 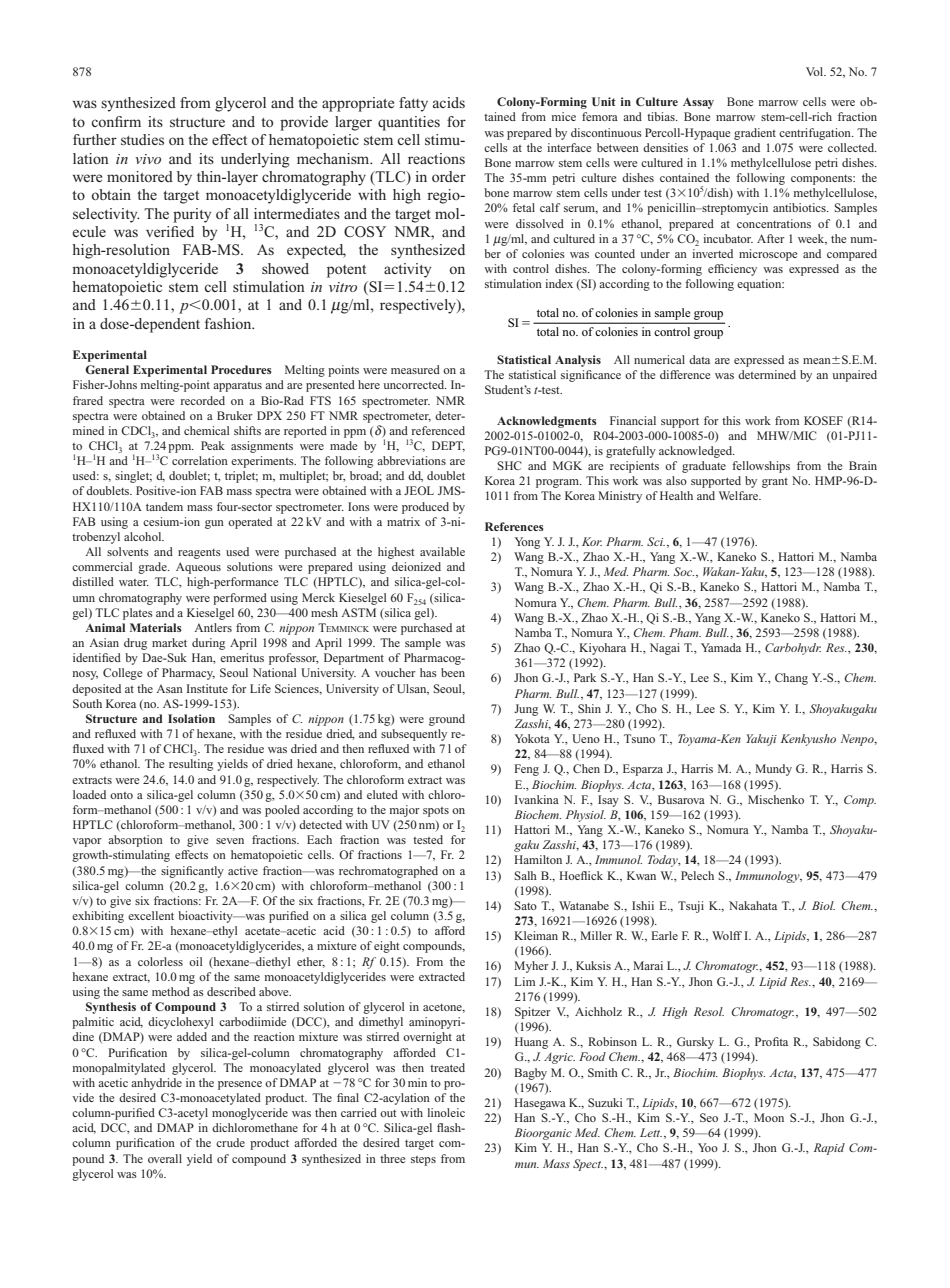 What do you see at coordinates (165, 1158) in the document?
I see `overall` at bounding box center [165, 1158].
